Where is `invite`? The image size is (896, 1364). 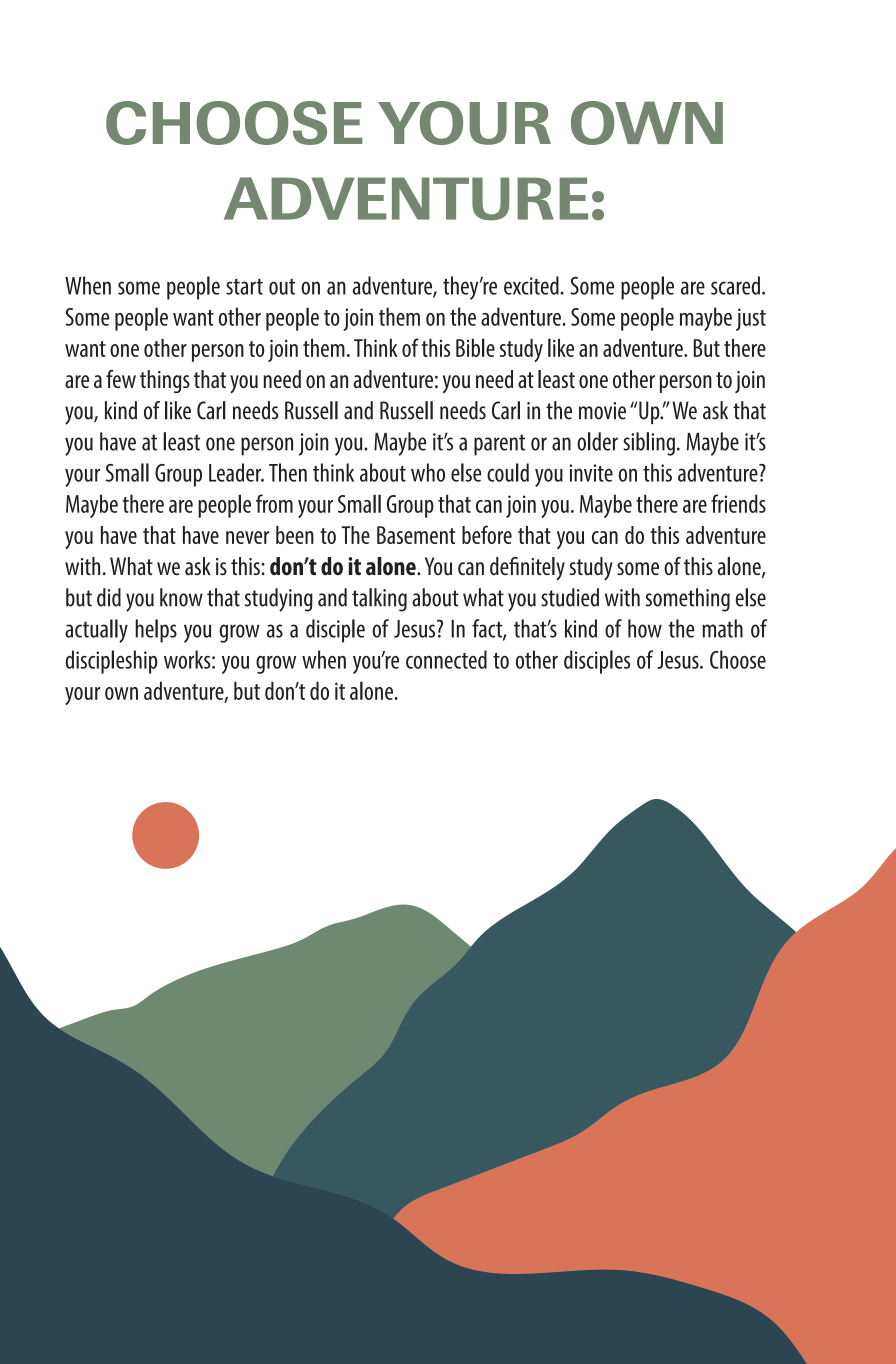 invite is located at coordinates (591, 473).
